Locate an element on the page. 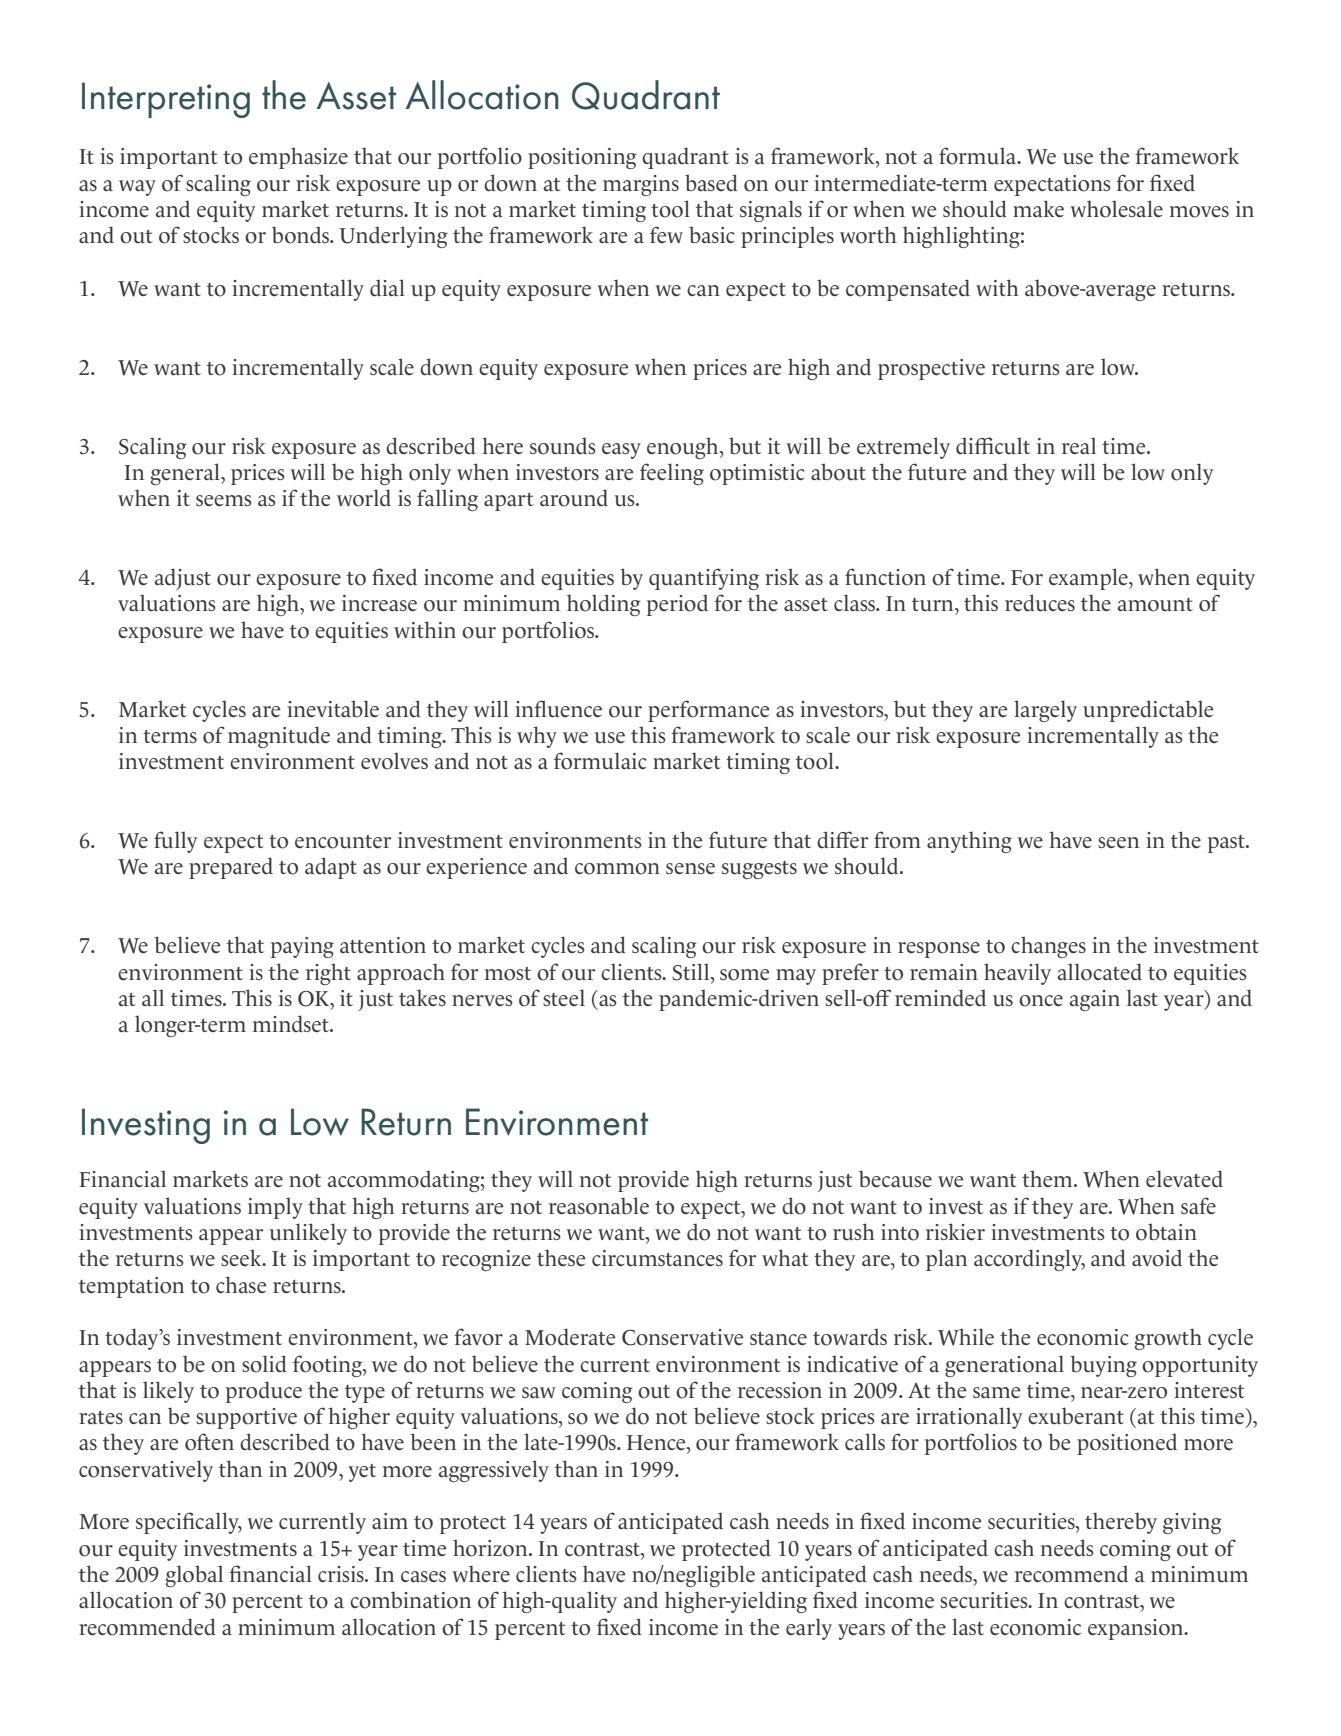  them is located at coordinates (1048, 1178).
